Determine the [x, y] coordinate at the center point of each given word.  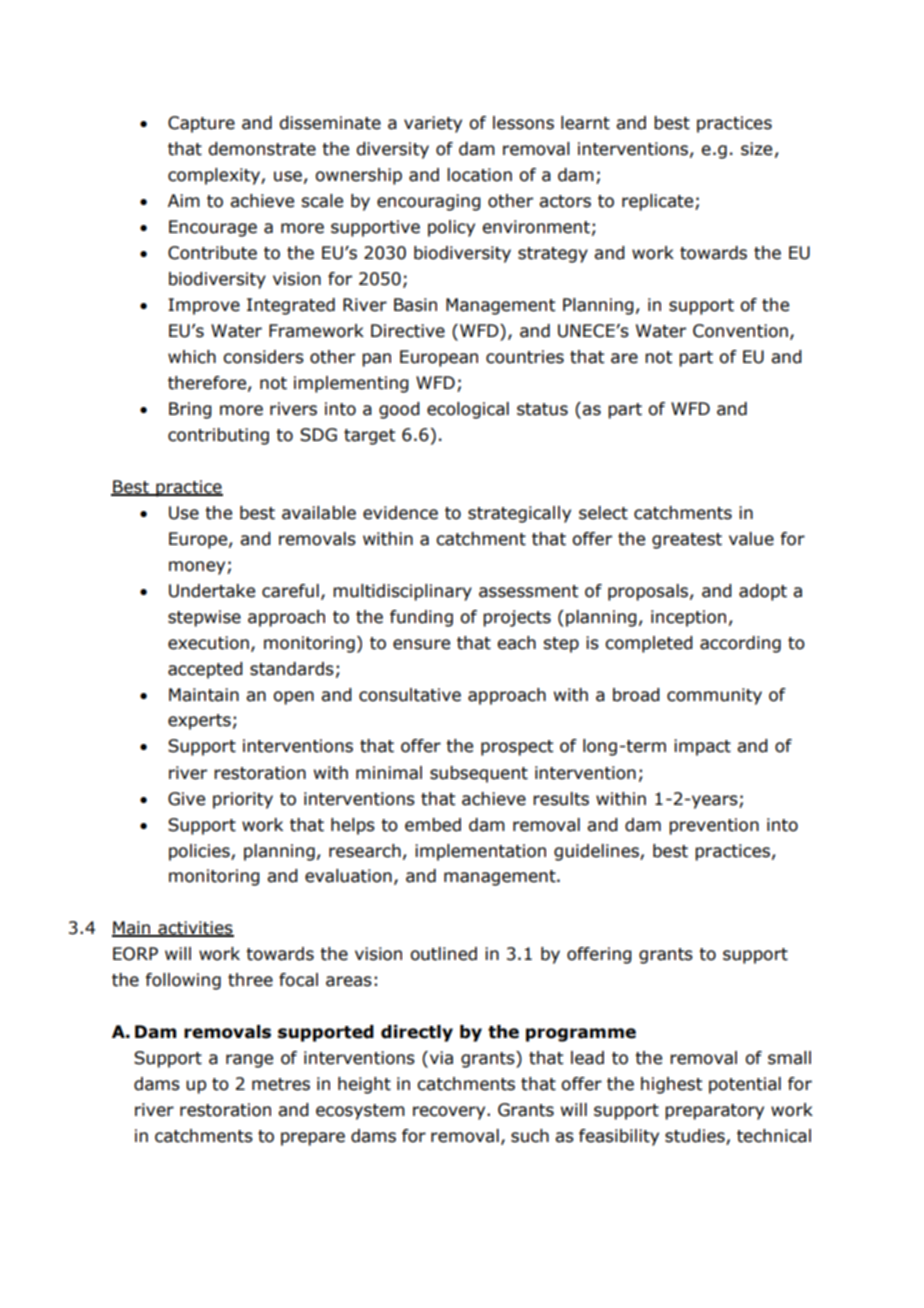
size [756, 149]
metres [281, 1084]
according [740, 644]
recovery [450, 1113]
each [516, 643]
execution [208, 643]
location [479, 175]
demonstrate [262, 149]
